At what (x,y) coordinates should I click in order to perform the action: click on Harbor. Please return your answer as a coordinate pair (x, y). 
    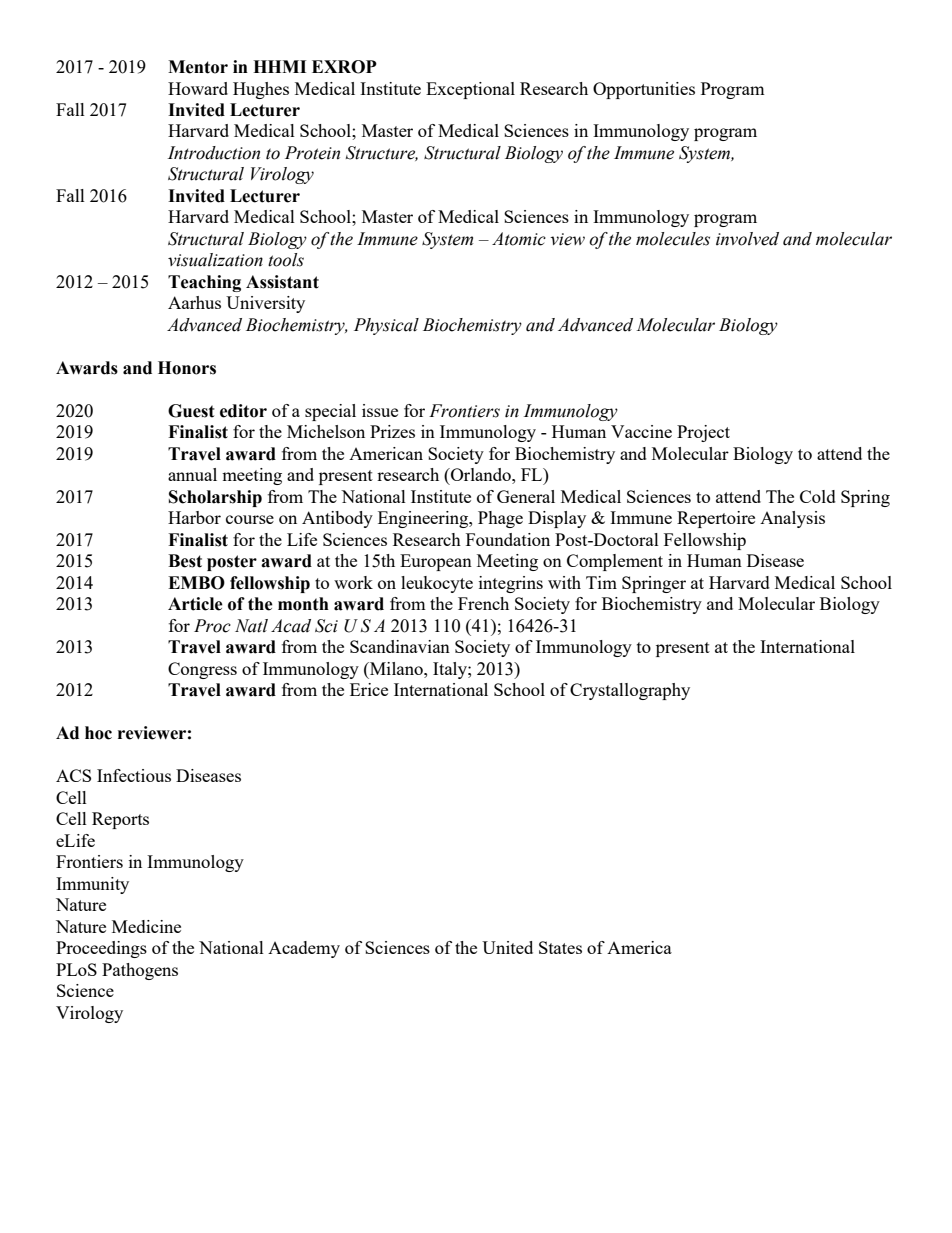
    Looking at the image, I should click on (194, 517).
